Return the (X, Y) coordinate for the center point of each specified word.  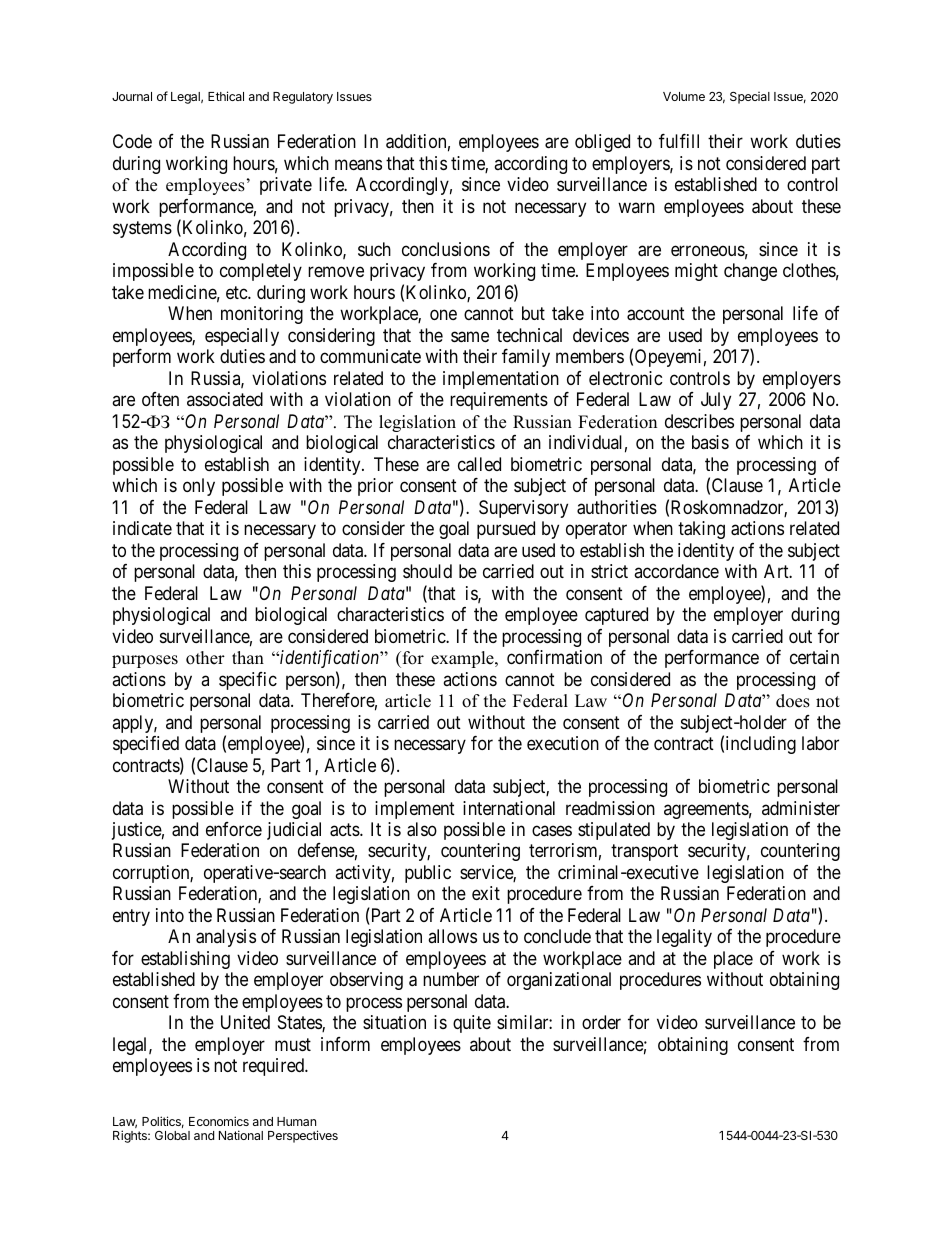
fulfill (679, 141)
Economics (219, 1121)
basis (710, 442)
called (479, 464)
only (199, 487)
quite (472, 1024)
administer (801, 808)
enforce (234, 829)
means (358, 165)
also (422, 829)
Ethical (226, 96)
